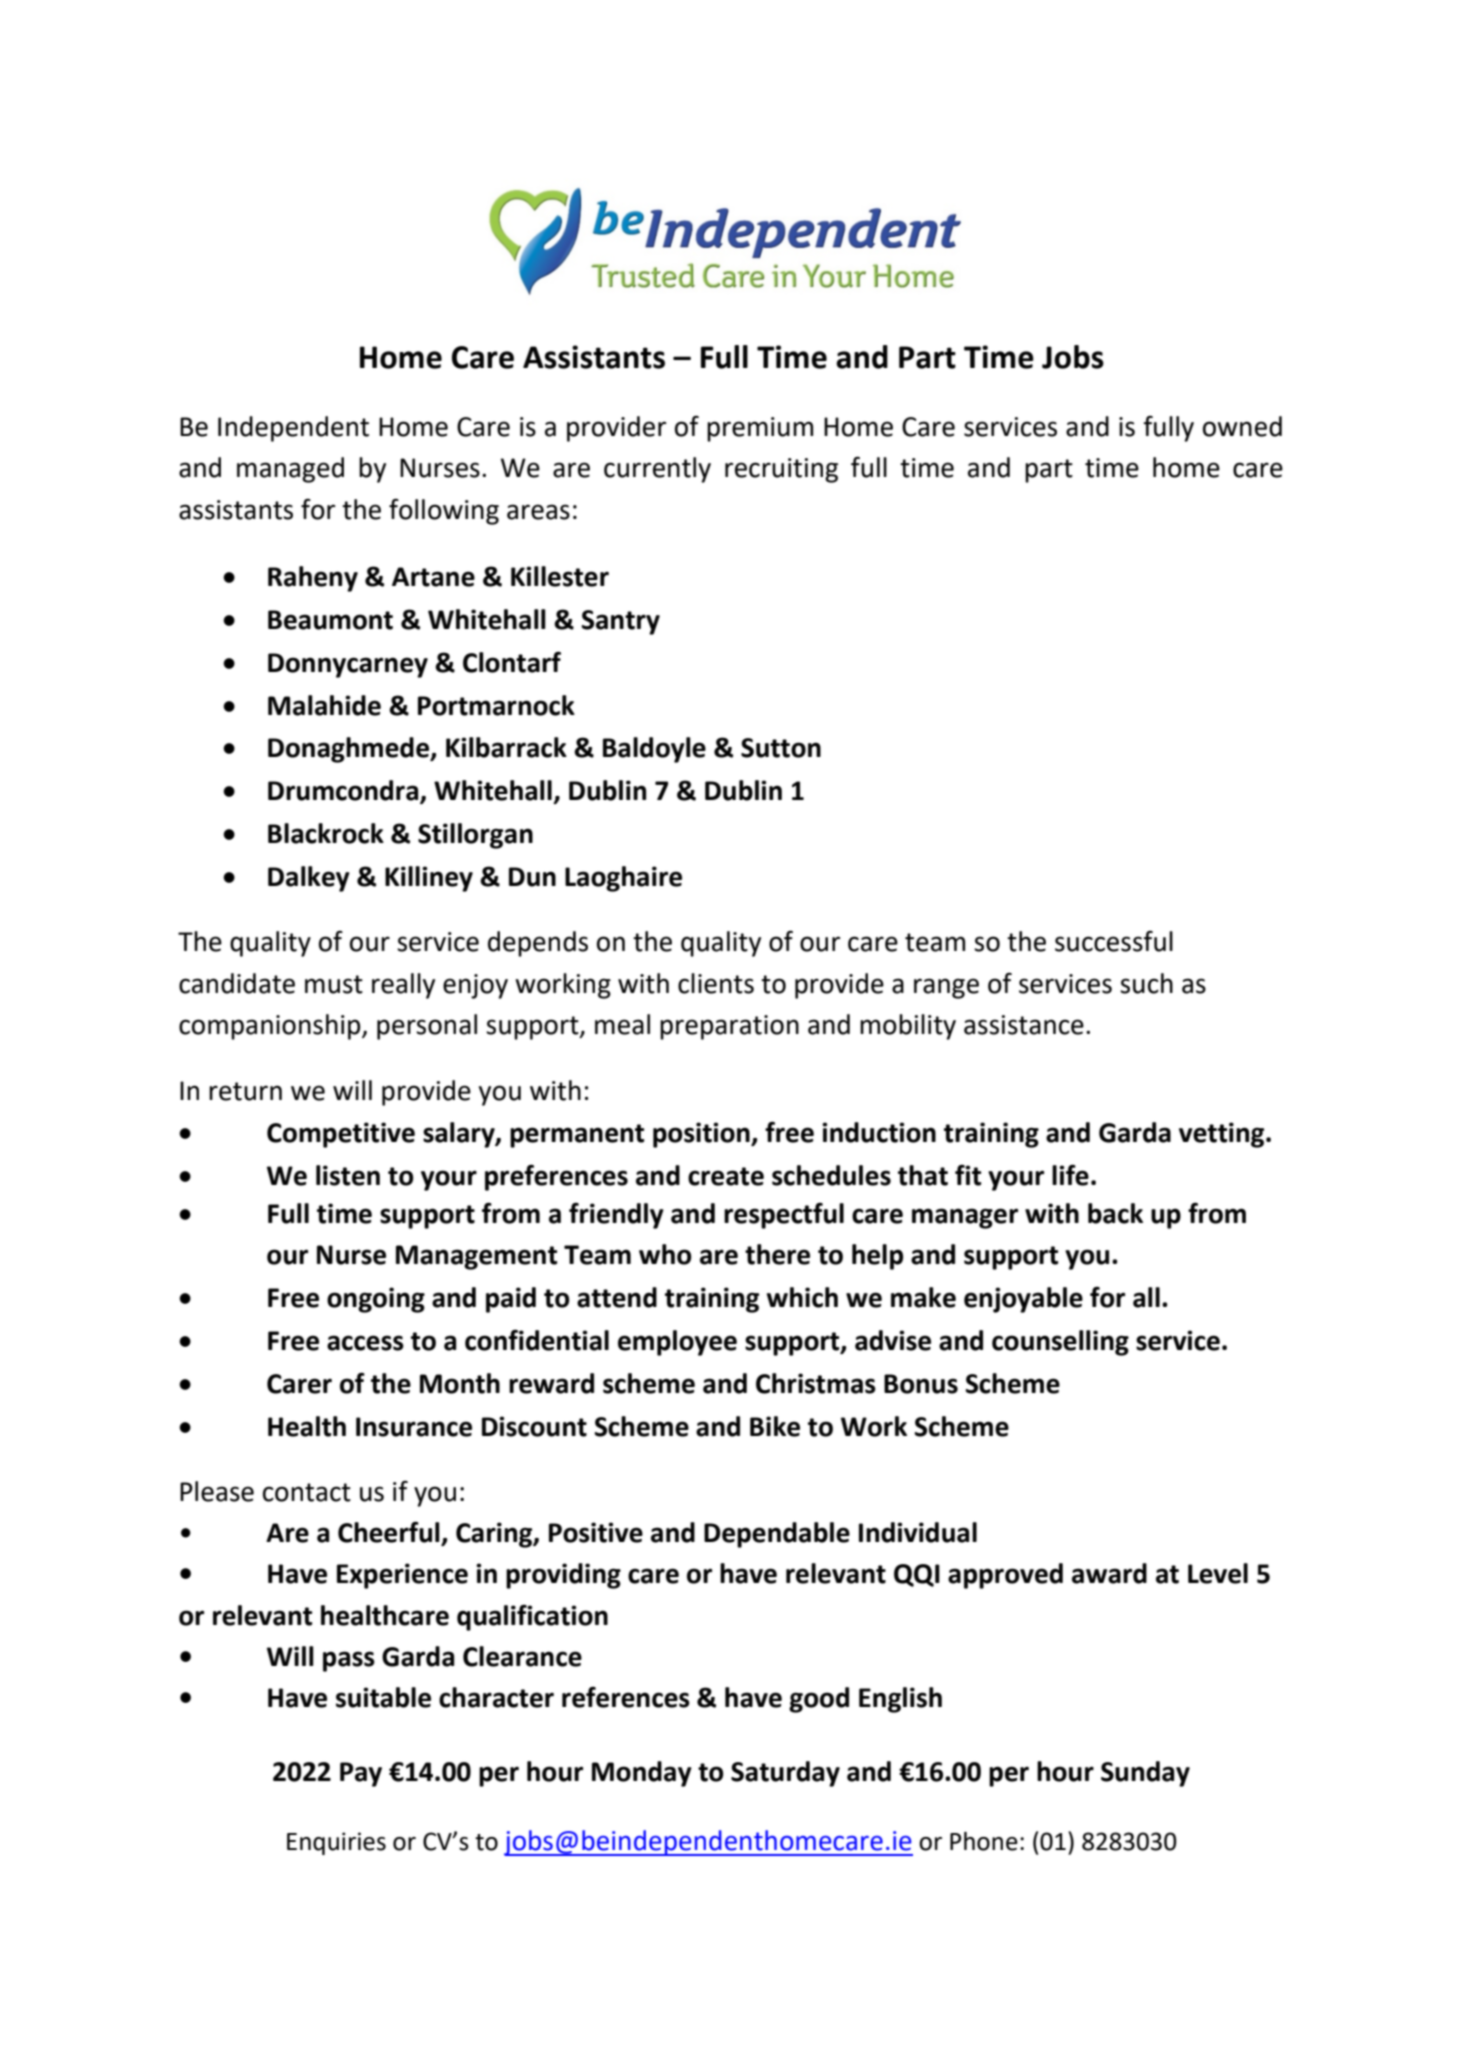  What do you see at coordinates (1114, 941) in the screenshot?
I see `successful` at bounding box center [1114, 941].
